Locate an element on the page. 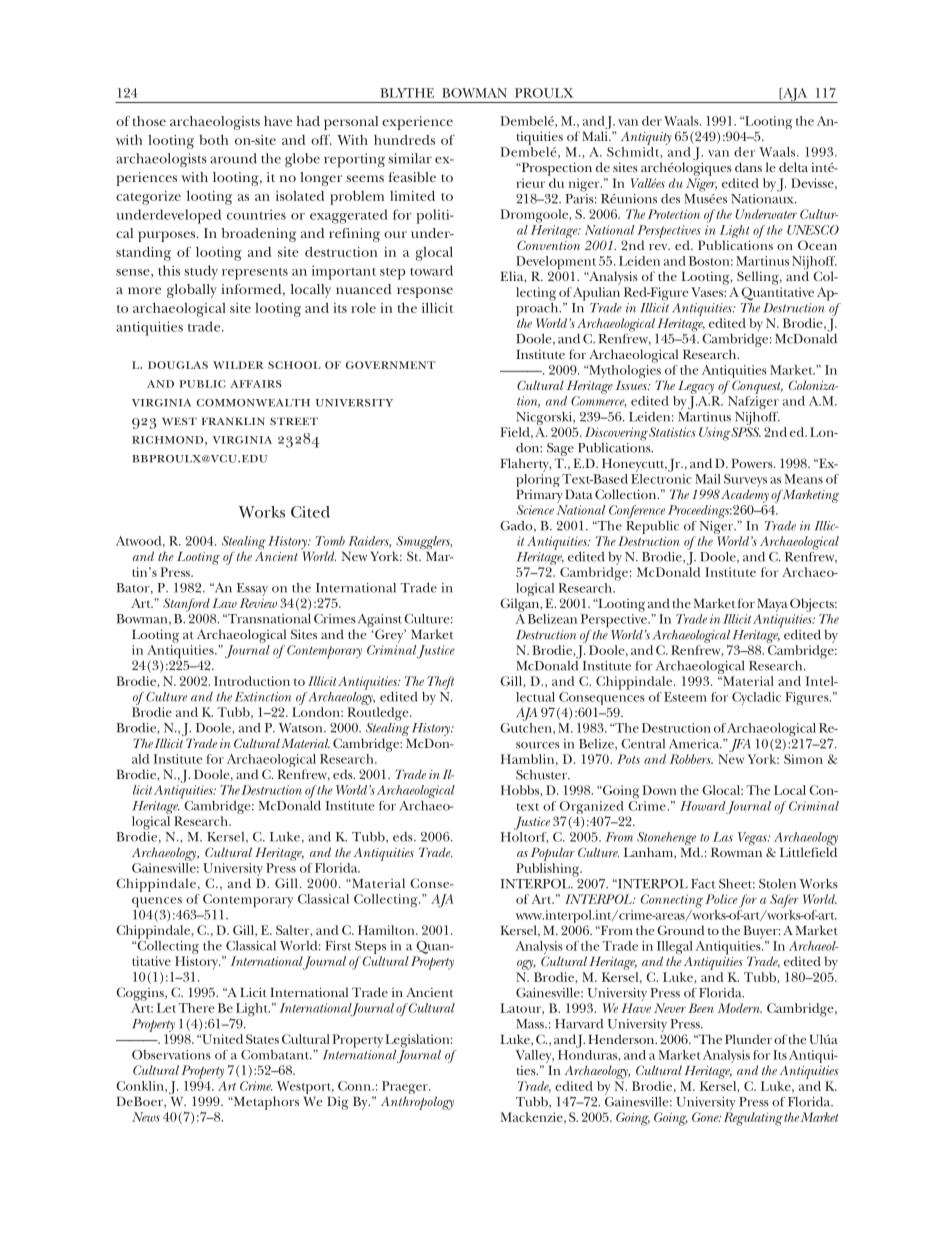  Maya is located at coordinates (772, 605).
